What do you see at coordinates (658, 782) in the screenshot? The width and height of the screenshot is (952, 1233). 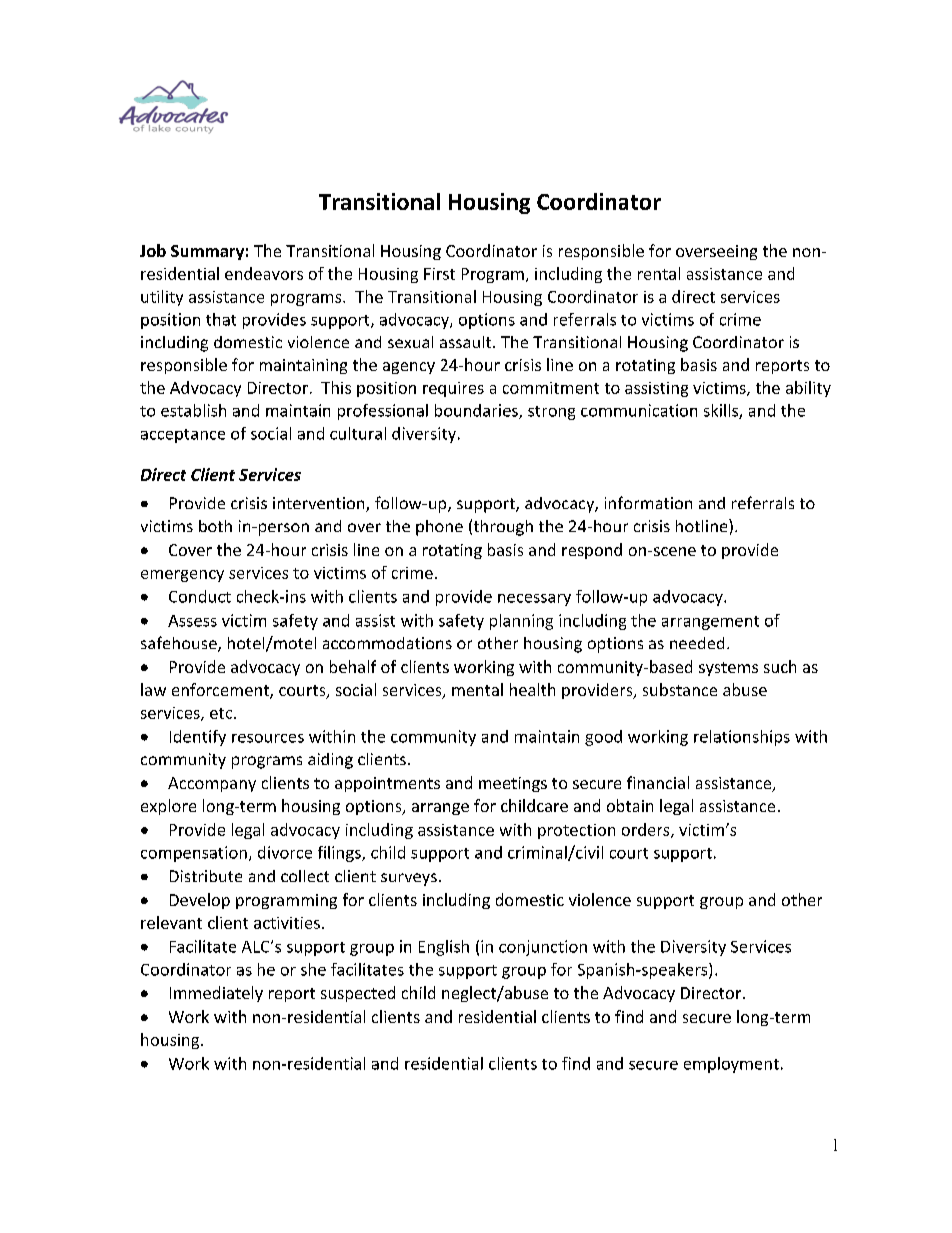 I see `financial` at bounding box center [658, 782].
